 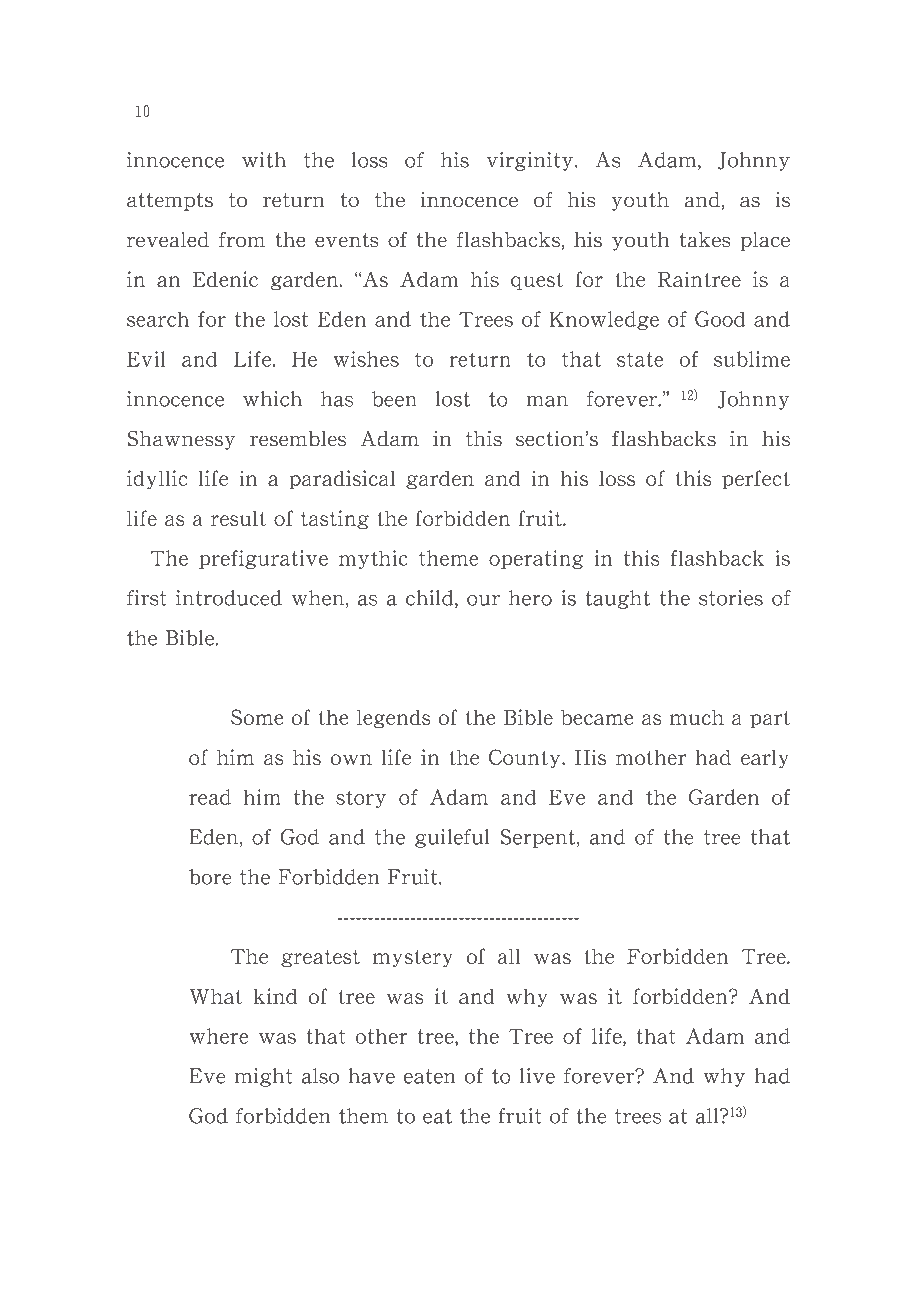 I want to click on County, so click(x=526, y=758).
